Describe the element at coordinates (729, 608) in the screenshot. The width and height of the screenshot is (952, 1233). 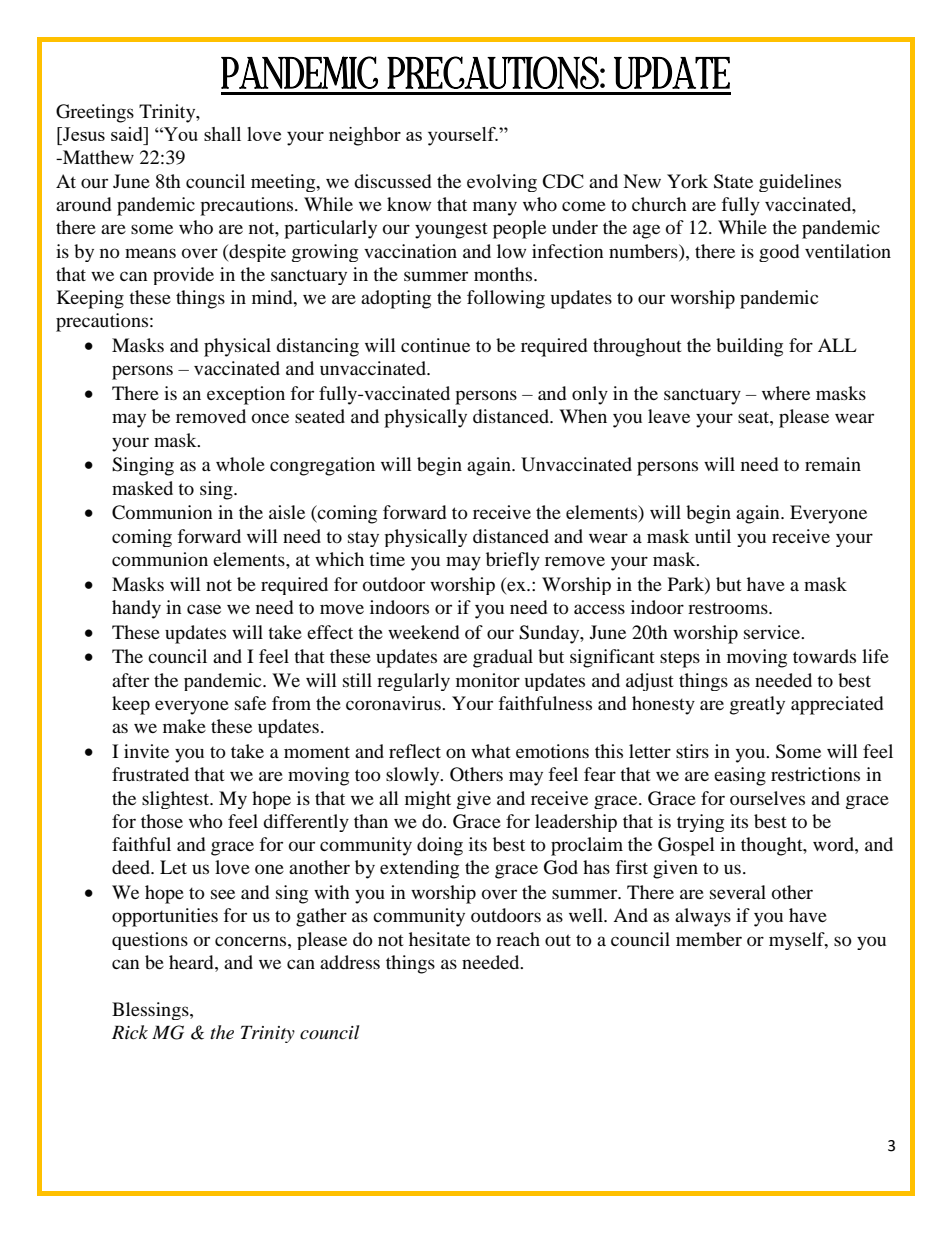
I see `restrooms` at that location.
